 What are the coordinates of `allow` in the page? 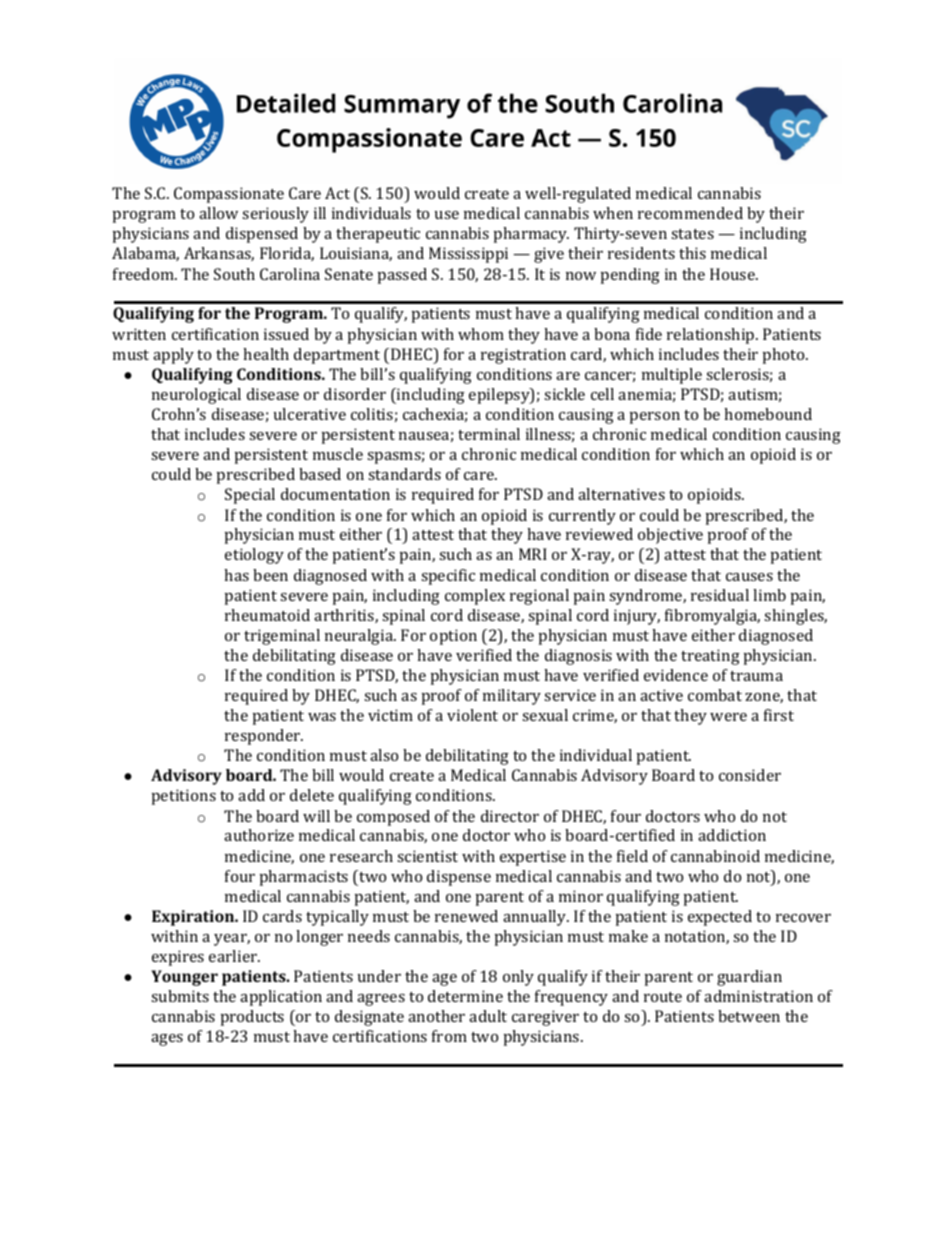 It's located at (218, 213).
